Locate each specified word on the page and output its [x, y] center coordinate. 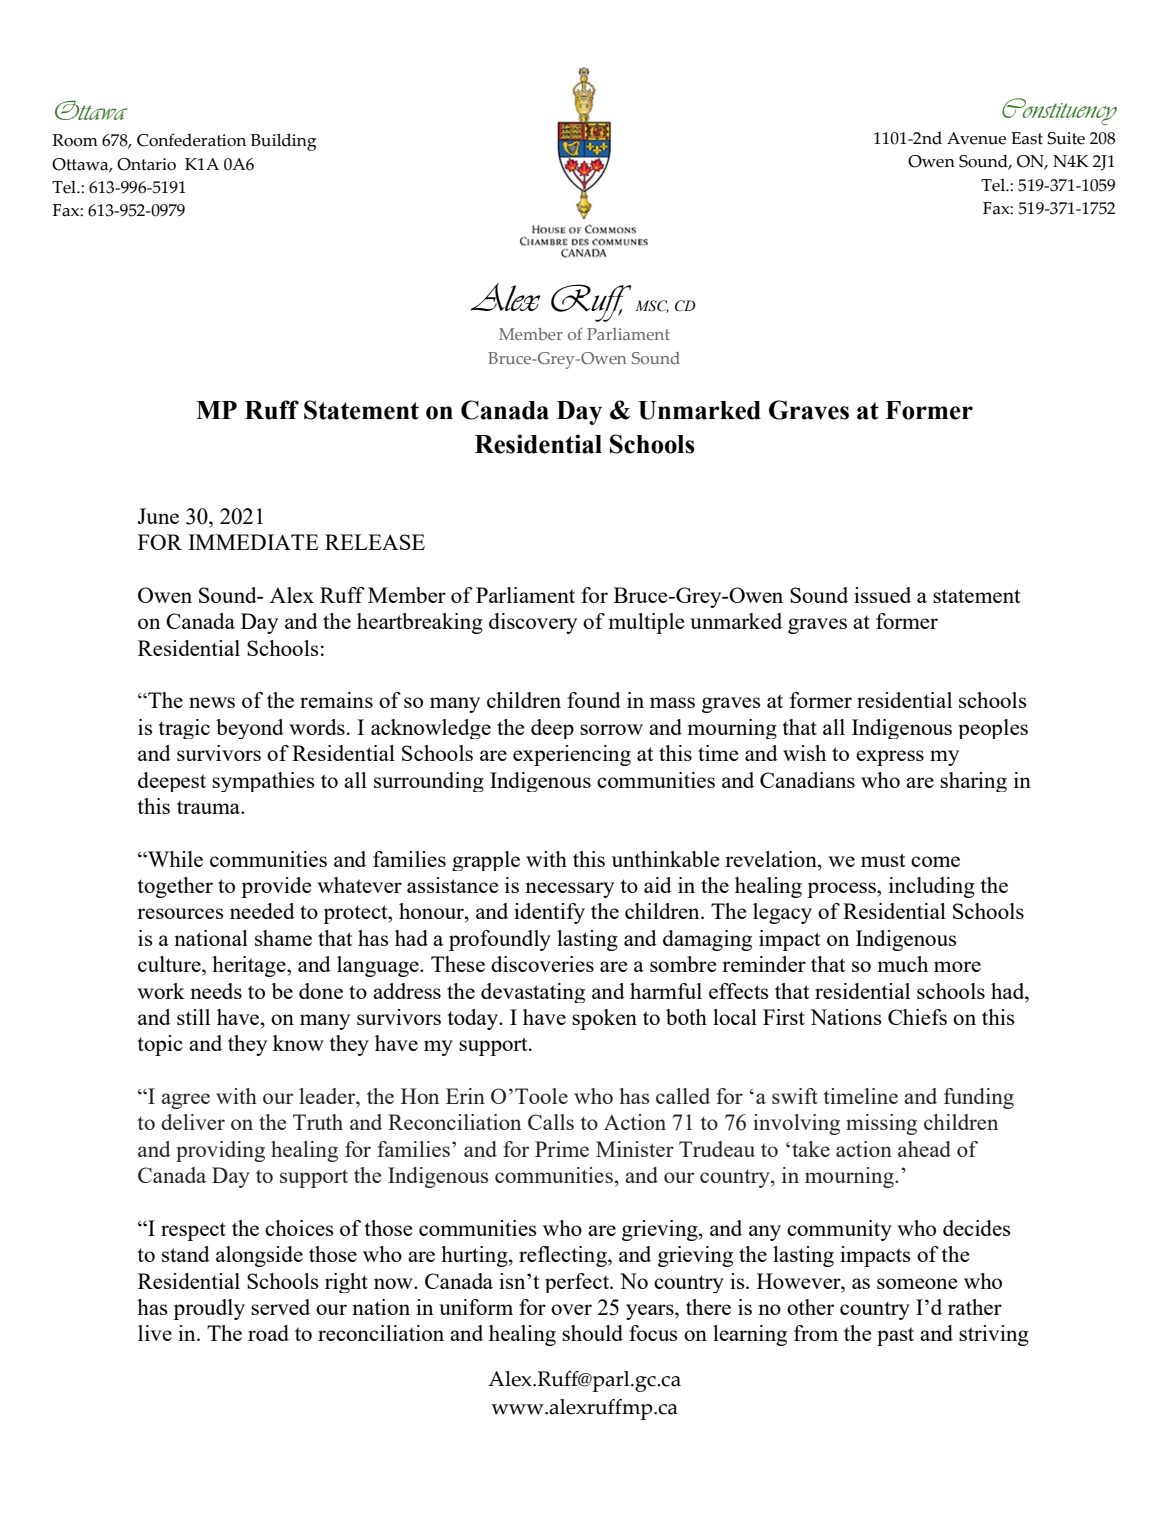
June [158, 516]
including [932, 887]
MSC [652, 306]
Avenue [976, 138]
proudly [209, 1309]
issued [882, 595]
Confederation [191, 140]
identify [549, 913]
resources [180, 913]
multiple [646, 623]
